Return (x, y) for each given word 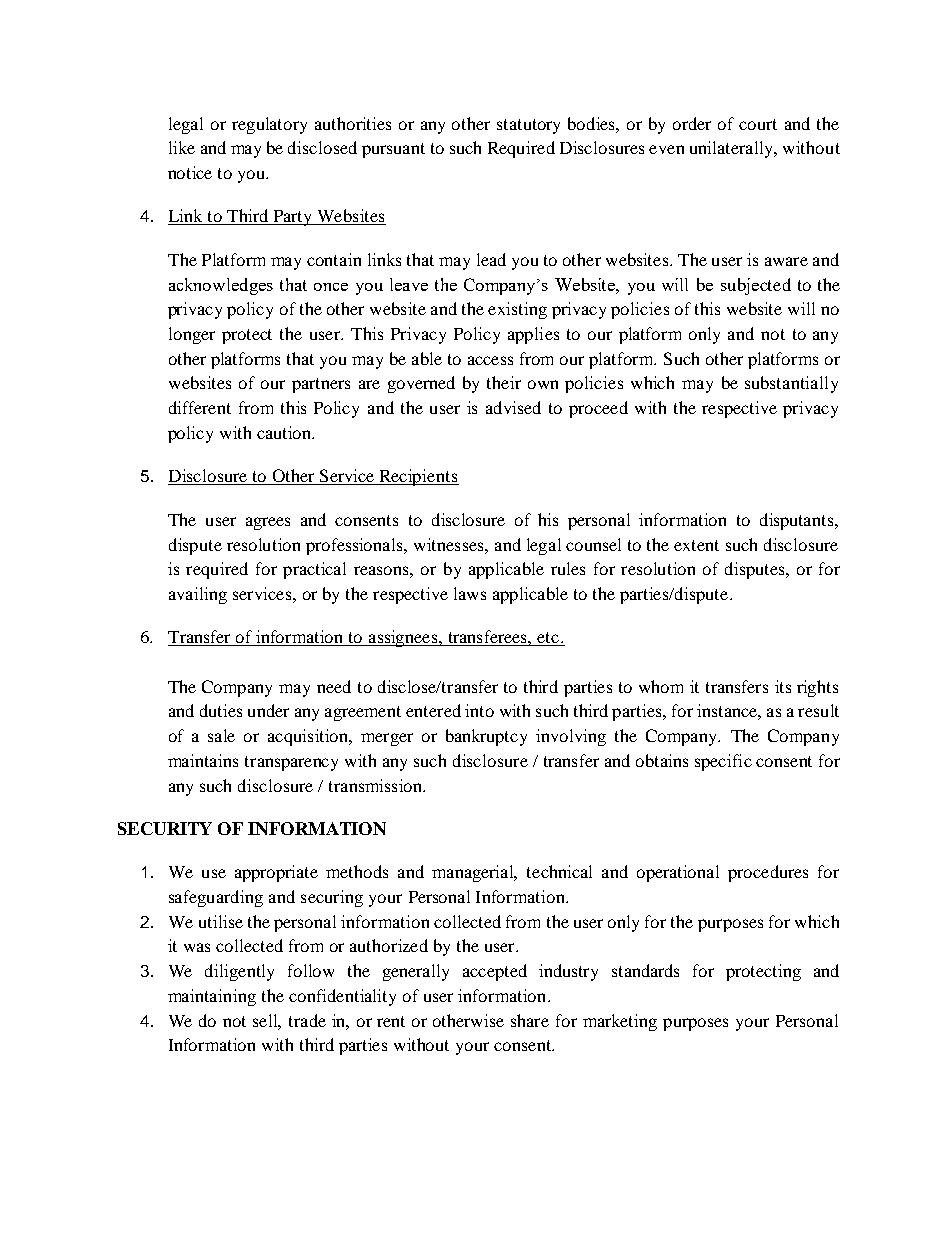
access (490, 360)
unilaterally (733, 149)
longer (192, 335)
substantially (791, 384)
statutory (528, 126)
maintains (203, 760)
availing (198, 595)
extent (696, 545)
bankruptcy (486, 737)
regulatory (269, 125)
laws (470, 593)
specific (723, 762)
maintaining (212, 997)
